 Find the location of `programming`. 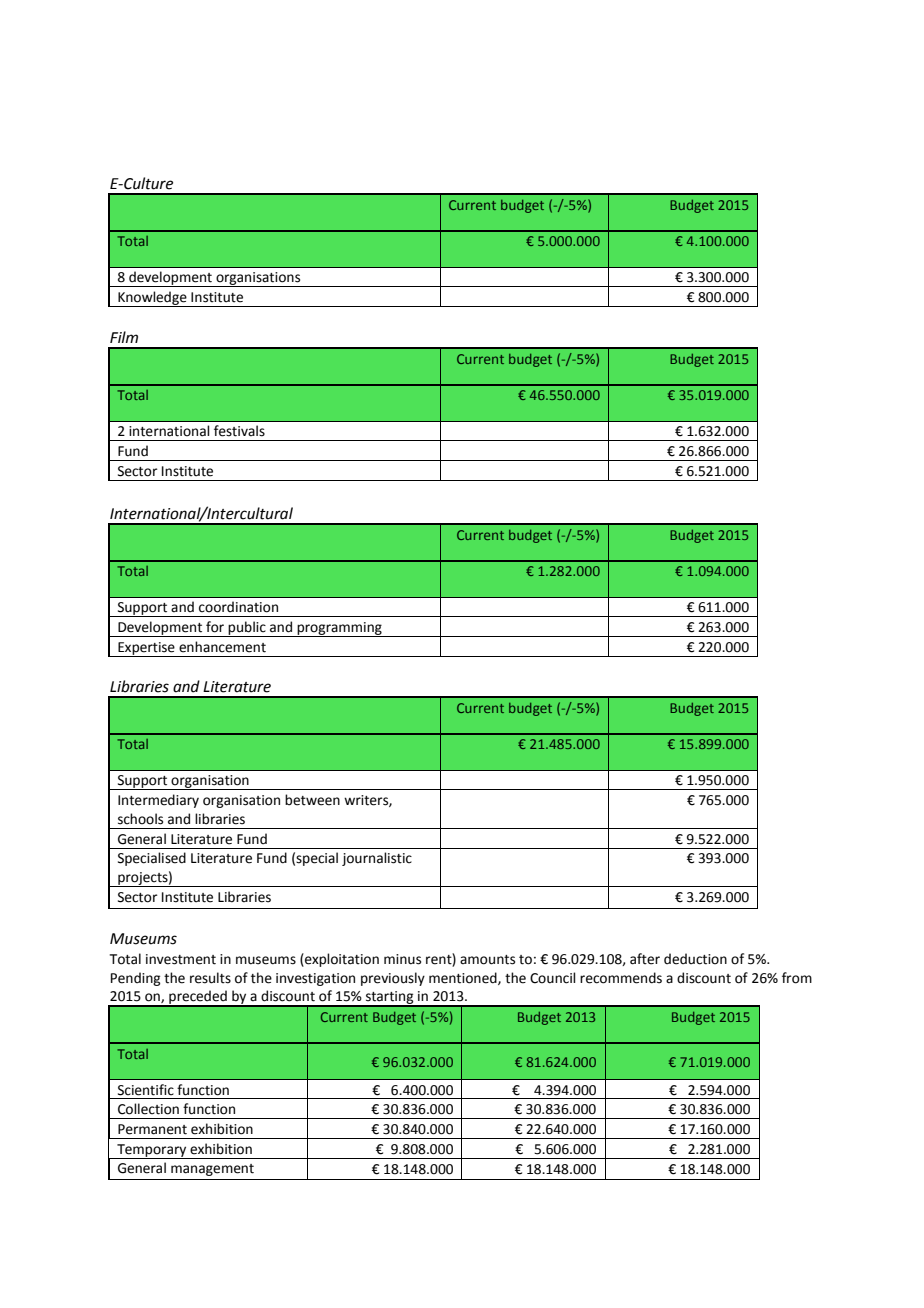

programming is located at coordinates (340, 629).
